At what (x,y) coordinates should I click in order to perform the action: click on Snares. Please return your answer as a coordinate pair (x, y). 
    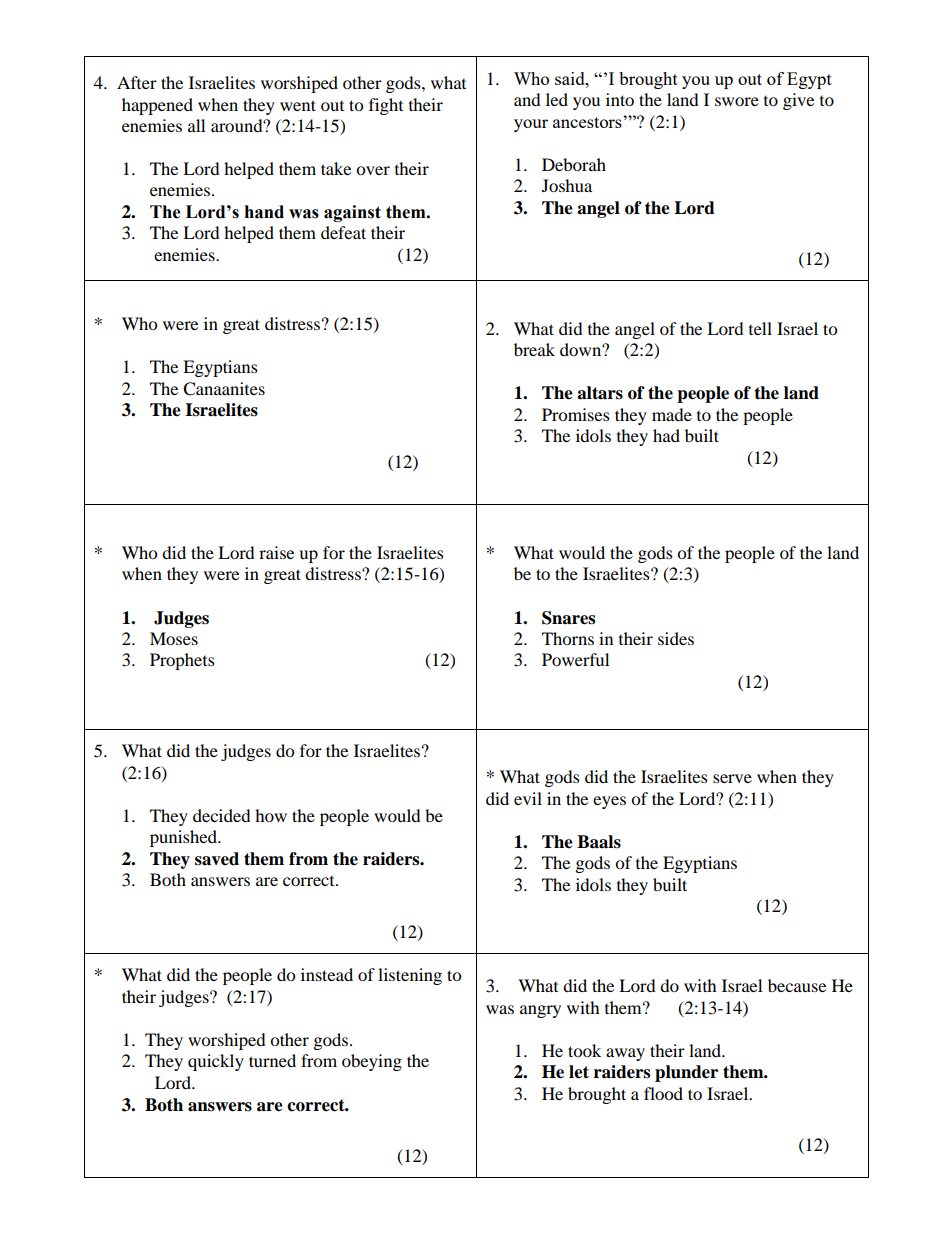
    Looking at the image, I should click on (568, 618).
